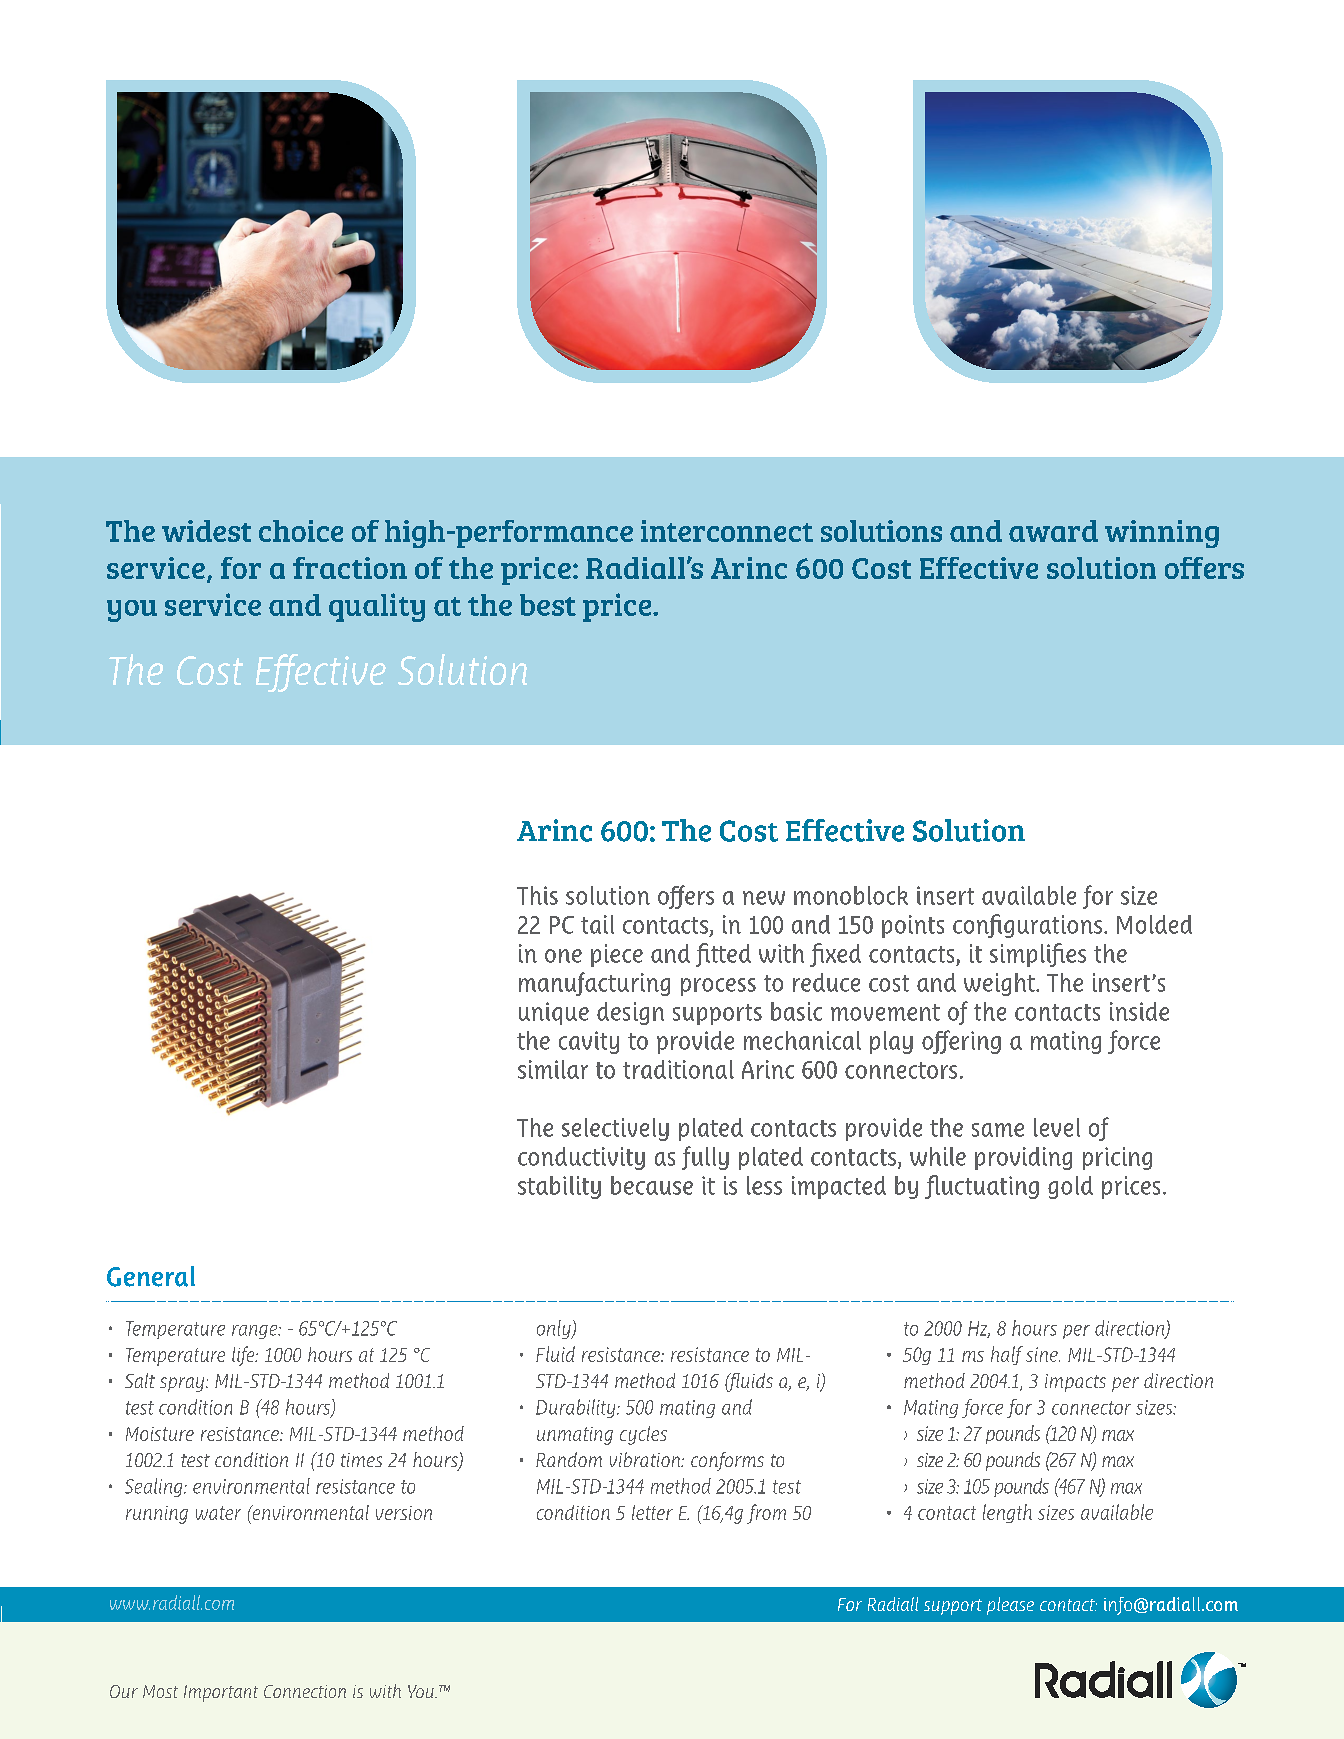  I want to click on configurations, so click(1029, 926).
